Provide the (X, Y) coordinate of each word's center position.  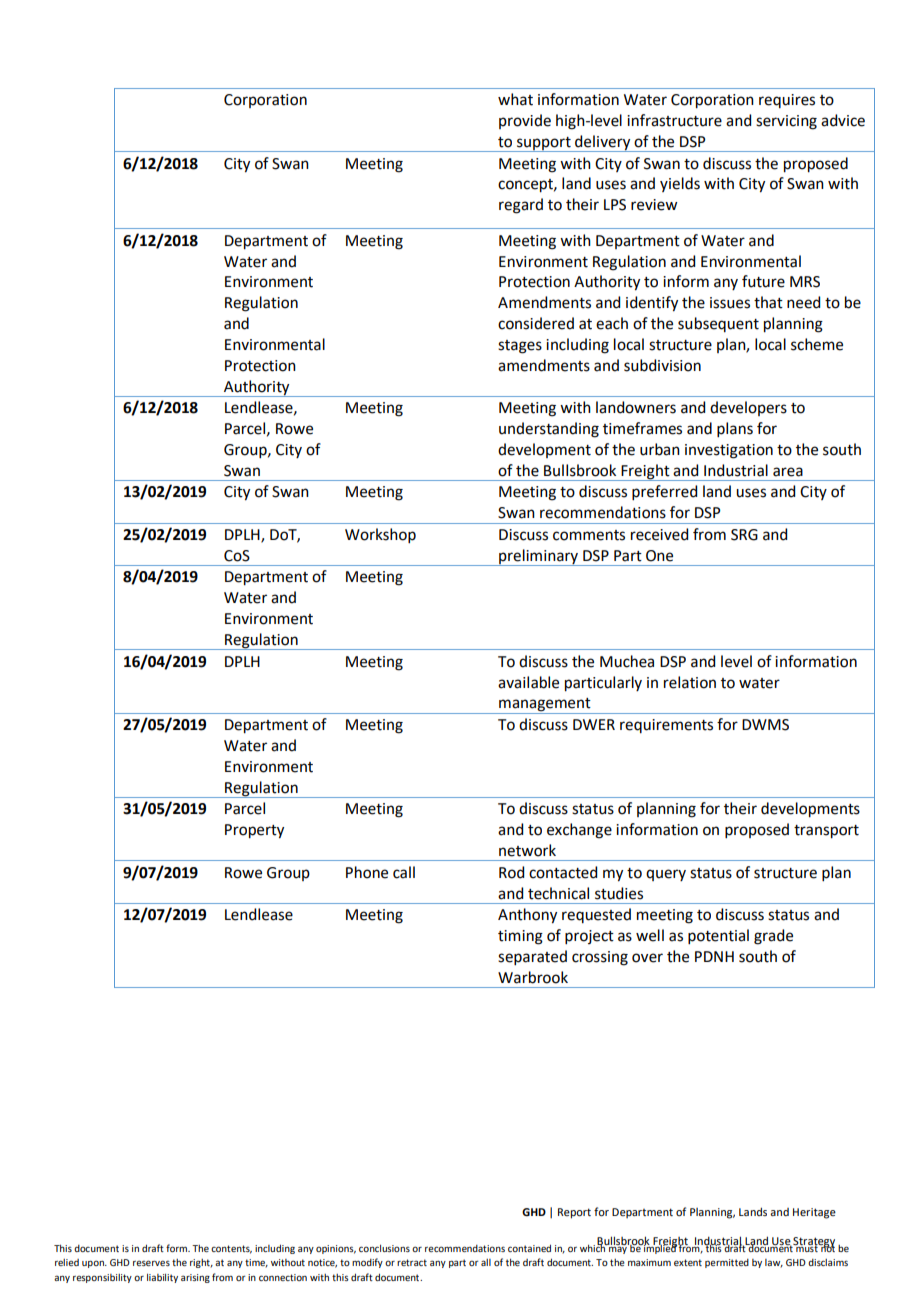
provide (525, 121)
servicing (786, 122)
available (528, 682)
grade (773, 937)
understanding (549, 430)
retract (412, 1262)
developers (748, 408)
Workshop (380, 535)
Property (254, 831)
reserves (151, 1263)
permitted (727, 1263)
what (515, 99)
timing (520, 937)
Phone (367, 872)
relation (690, 682)
